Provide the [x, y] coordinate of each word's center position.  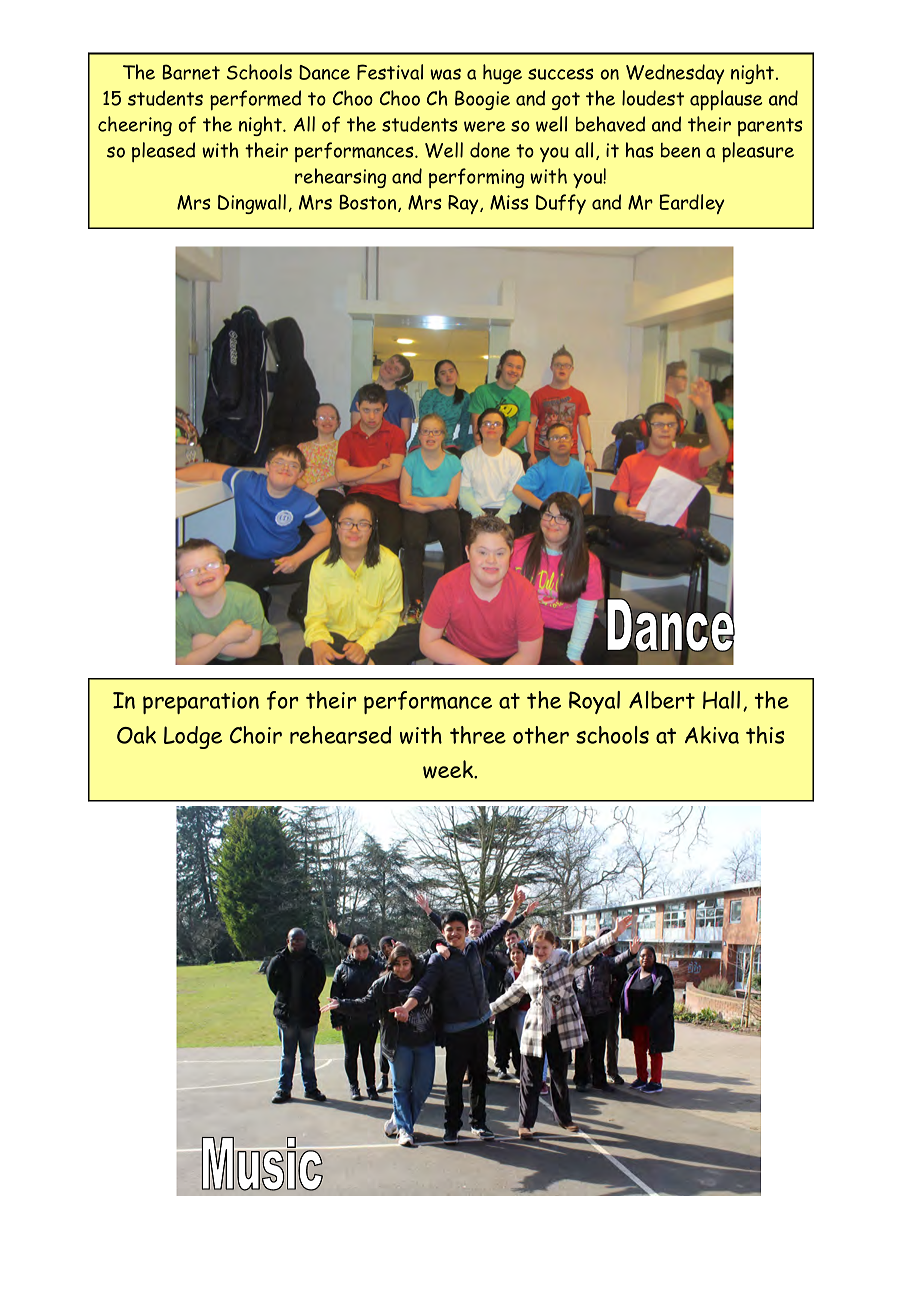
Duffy [561, 204]
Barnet [191, 72]
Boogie [482, 100]
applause [726, 100]
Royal [594, 702]
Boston [369, 203]
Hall [721, 700]
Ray [464, 204]
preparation [201, 703]
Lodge [193, 737]
